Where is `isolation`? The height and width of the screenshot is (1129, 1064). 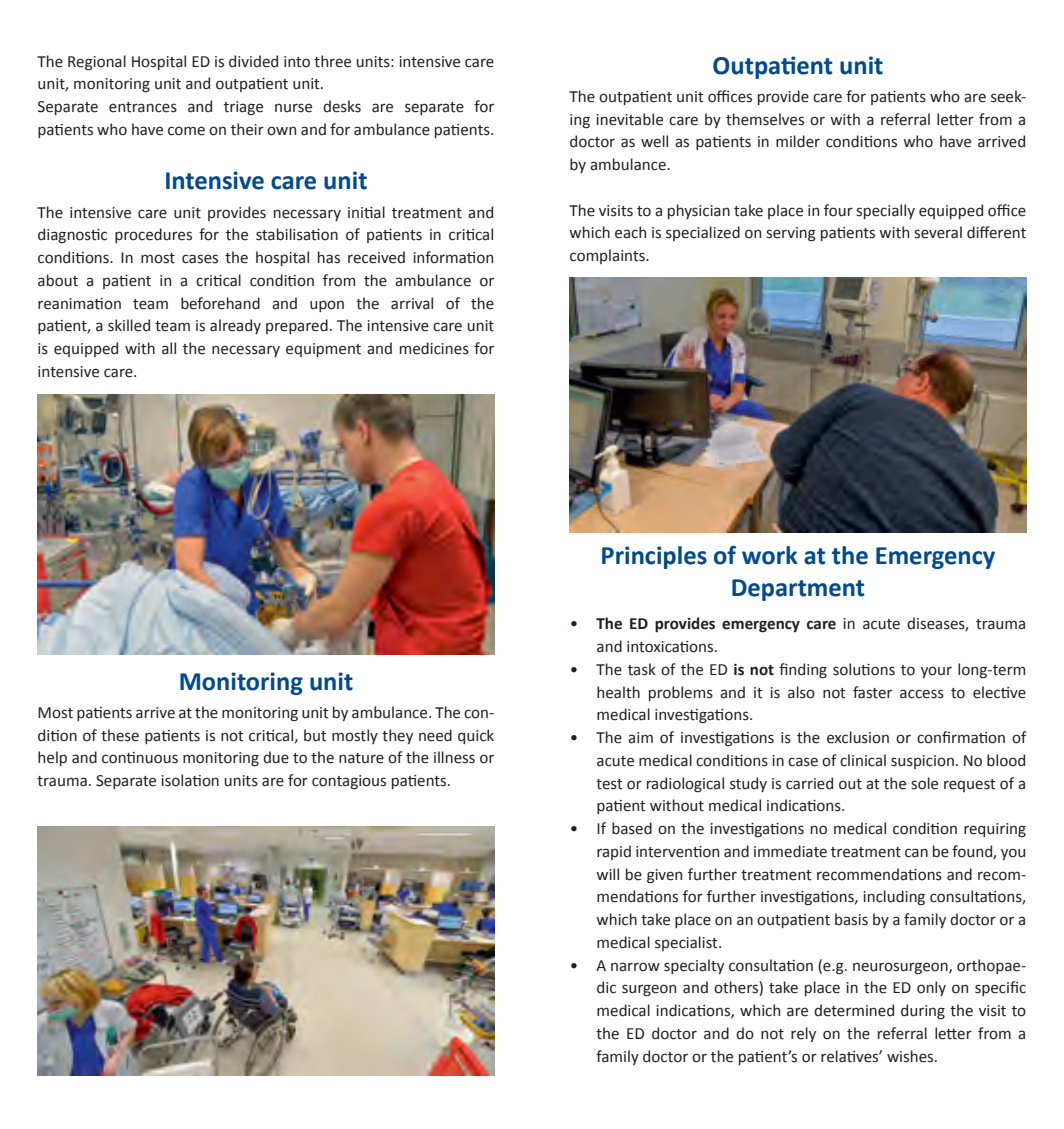 isolation is located at coordinates (190, 780).
